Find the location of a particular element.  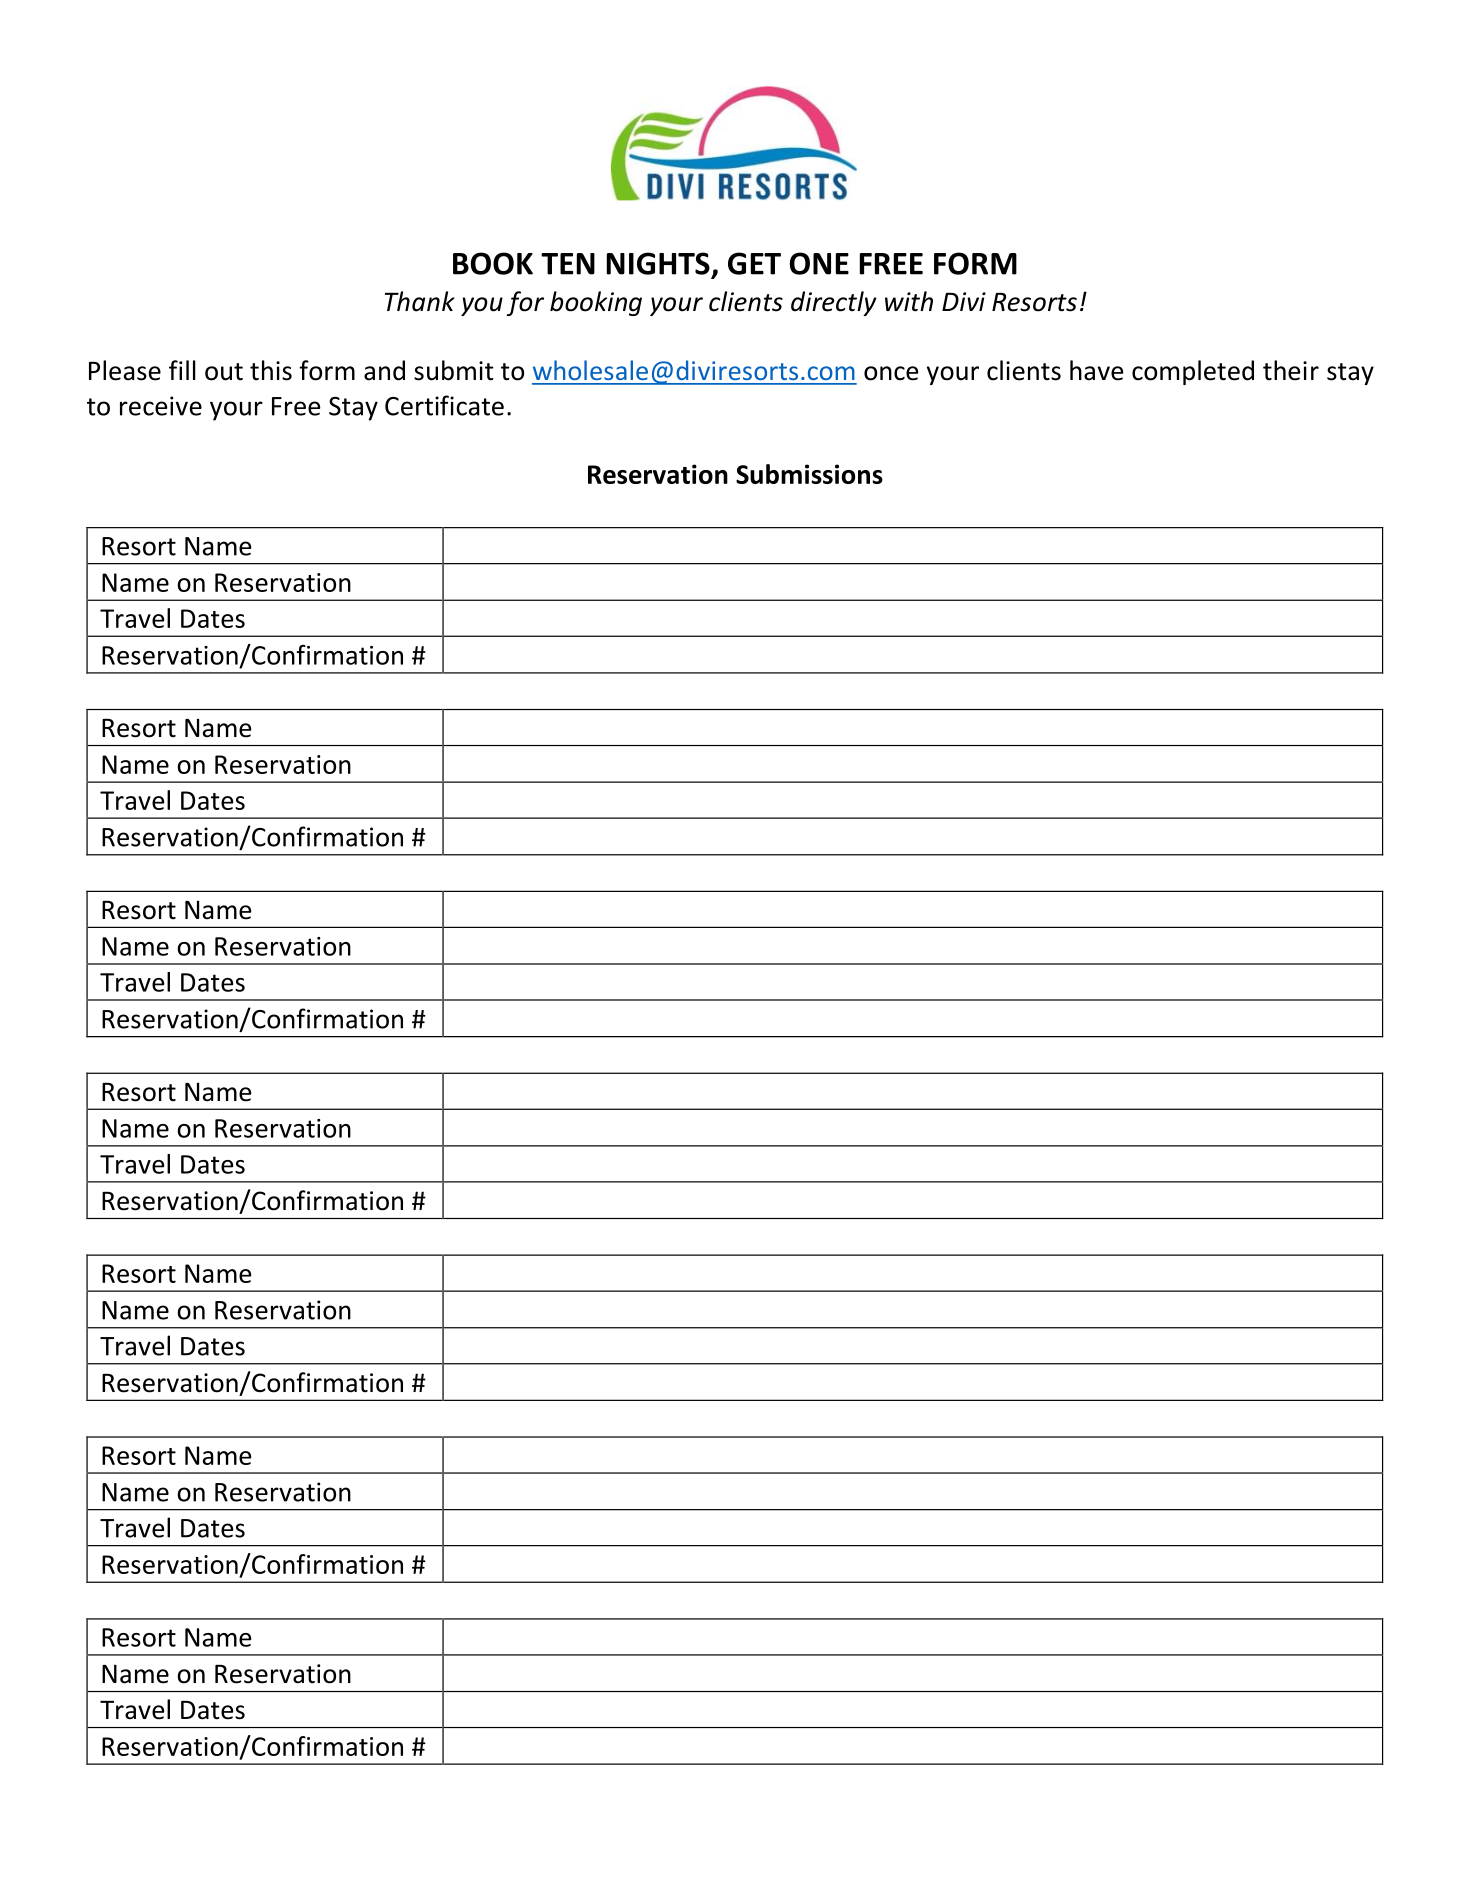

once is located at coordinates (891, 373).
